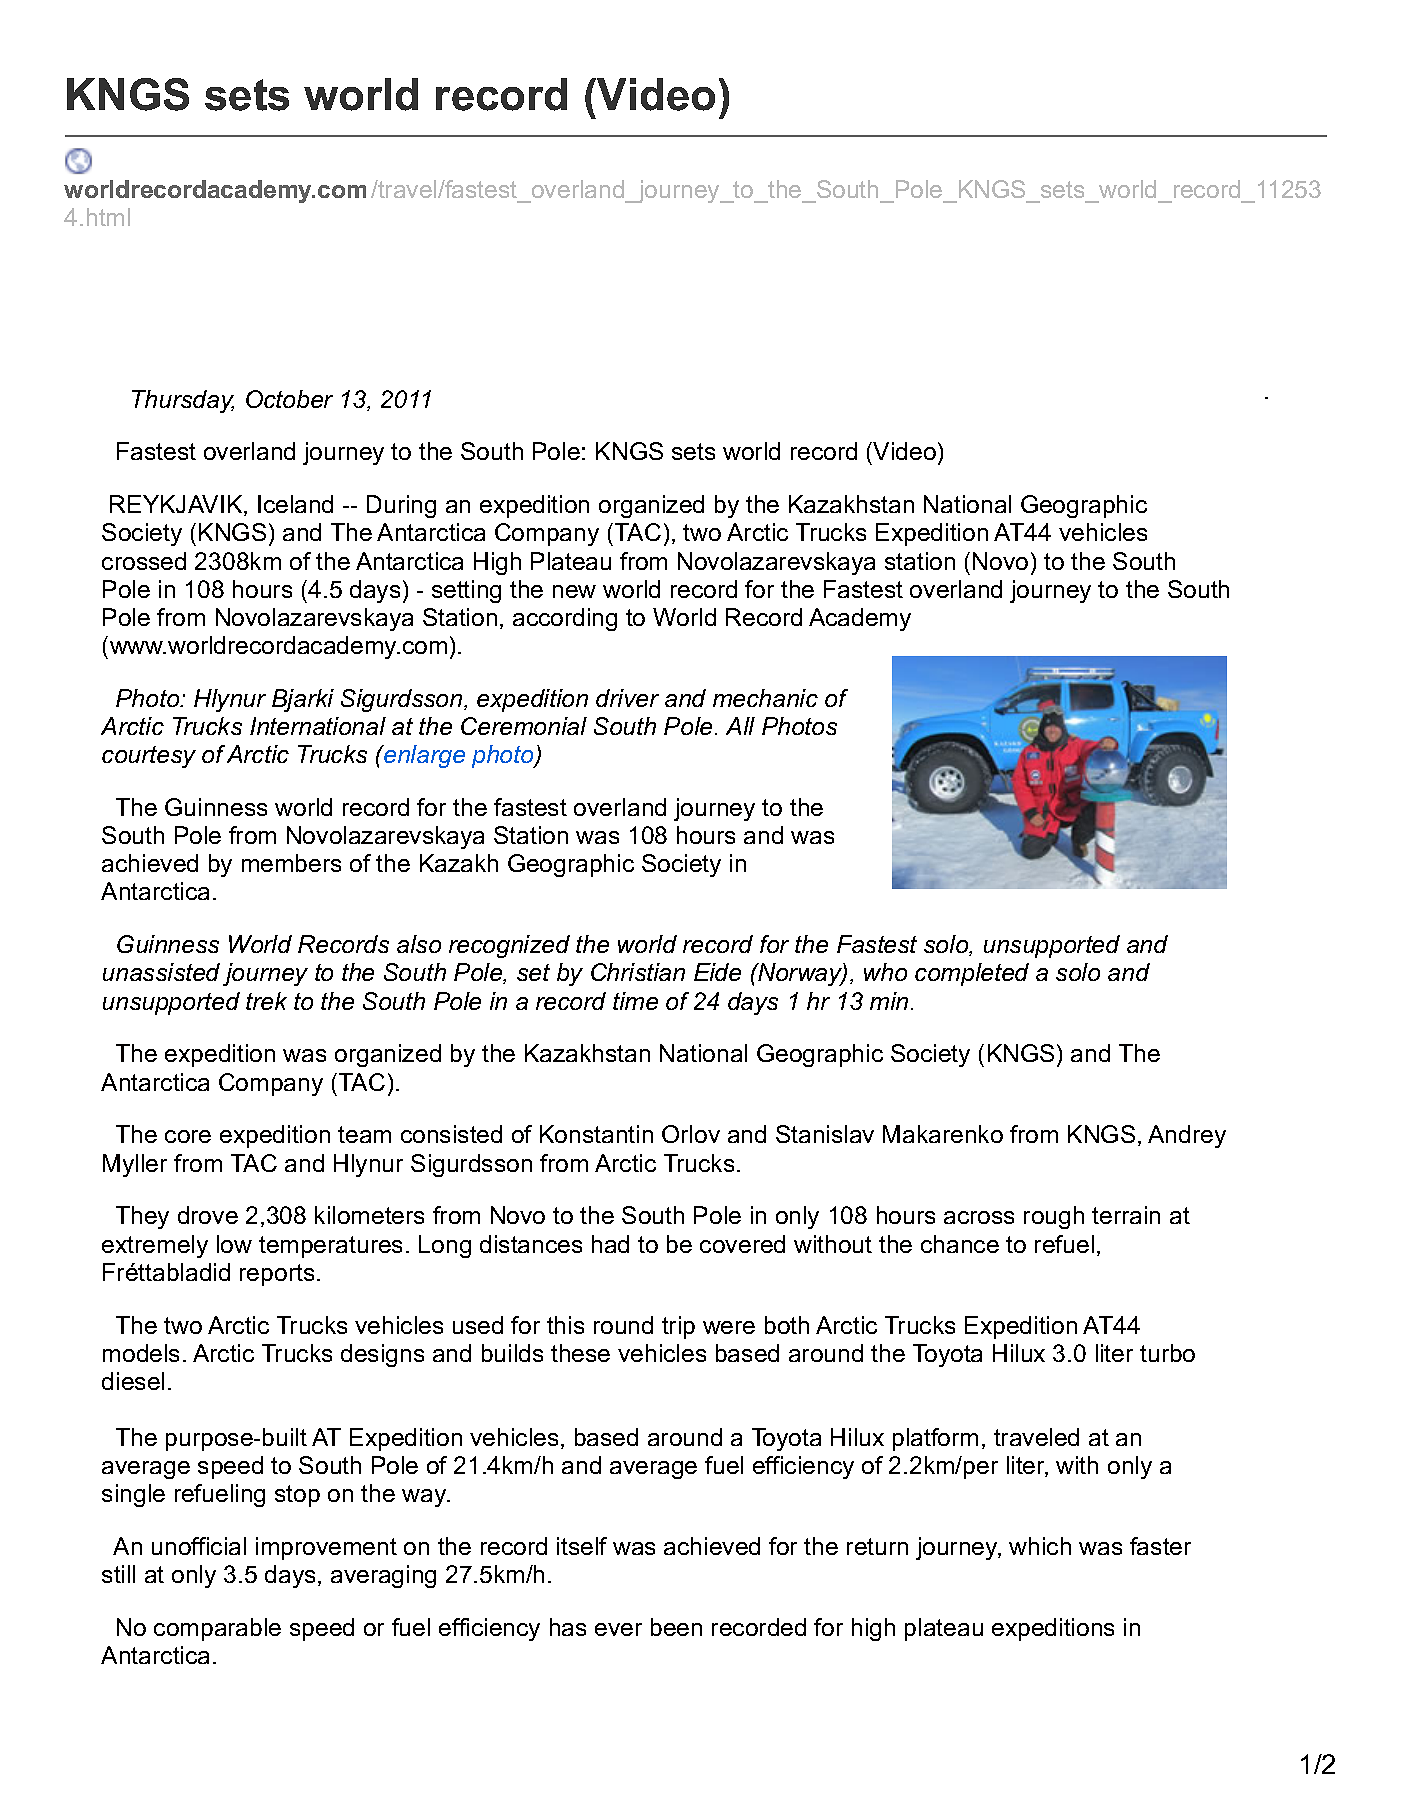  I want to click on mechanic, so click(765, 698).
